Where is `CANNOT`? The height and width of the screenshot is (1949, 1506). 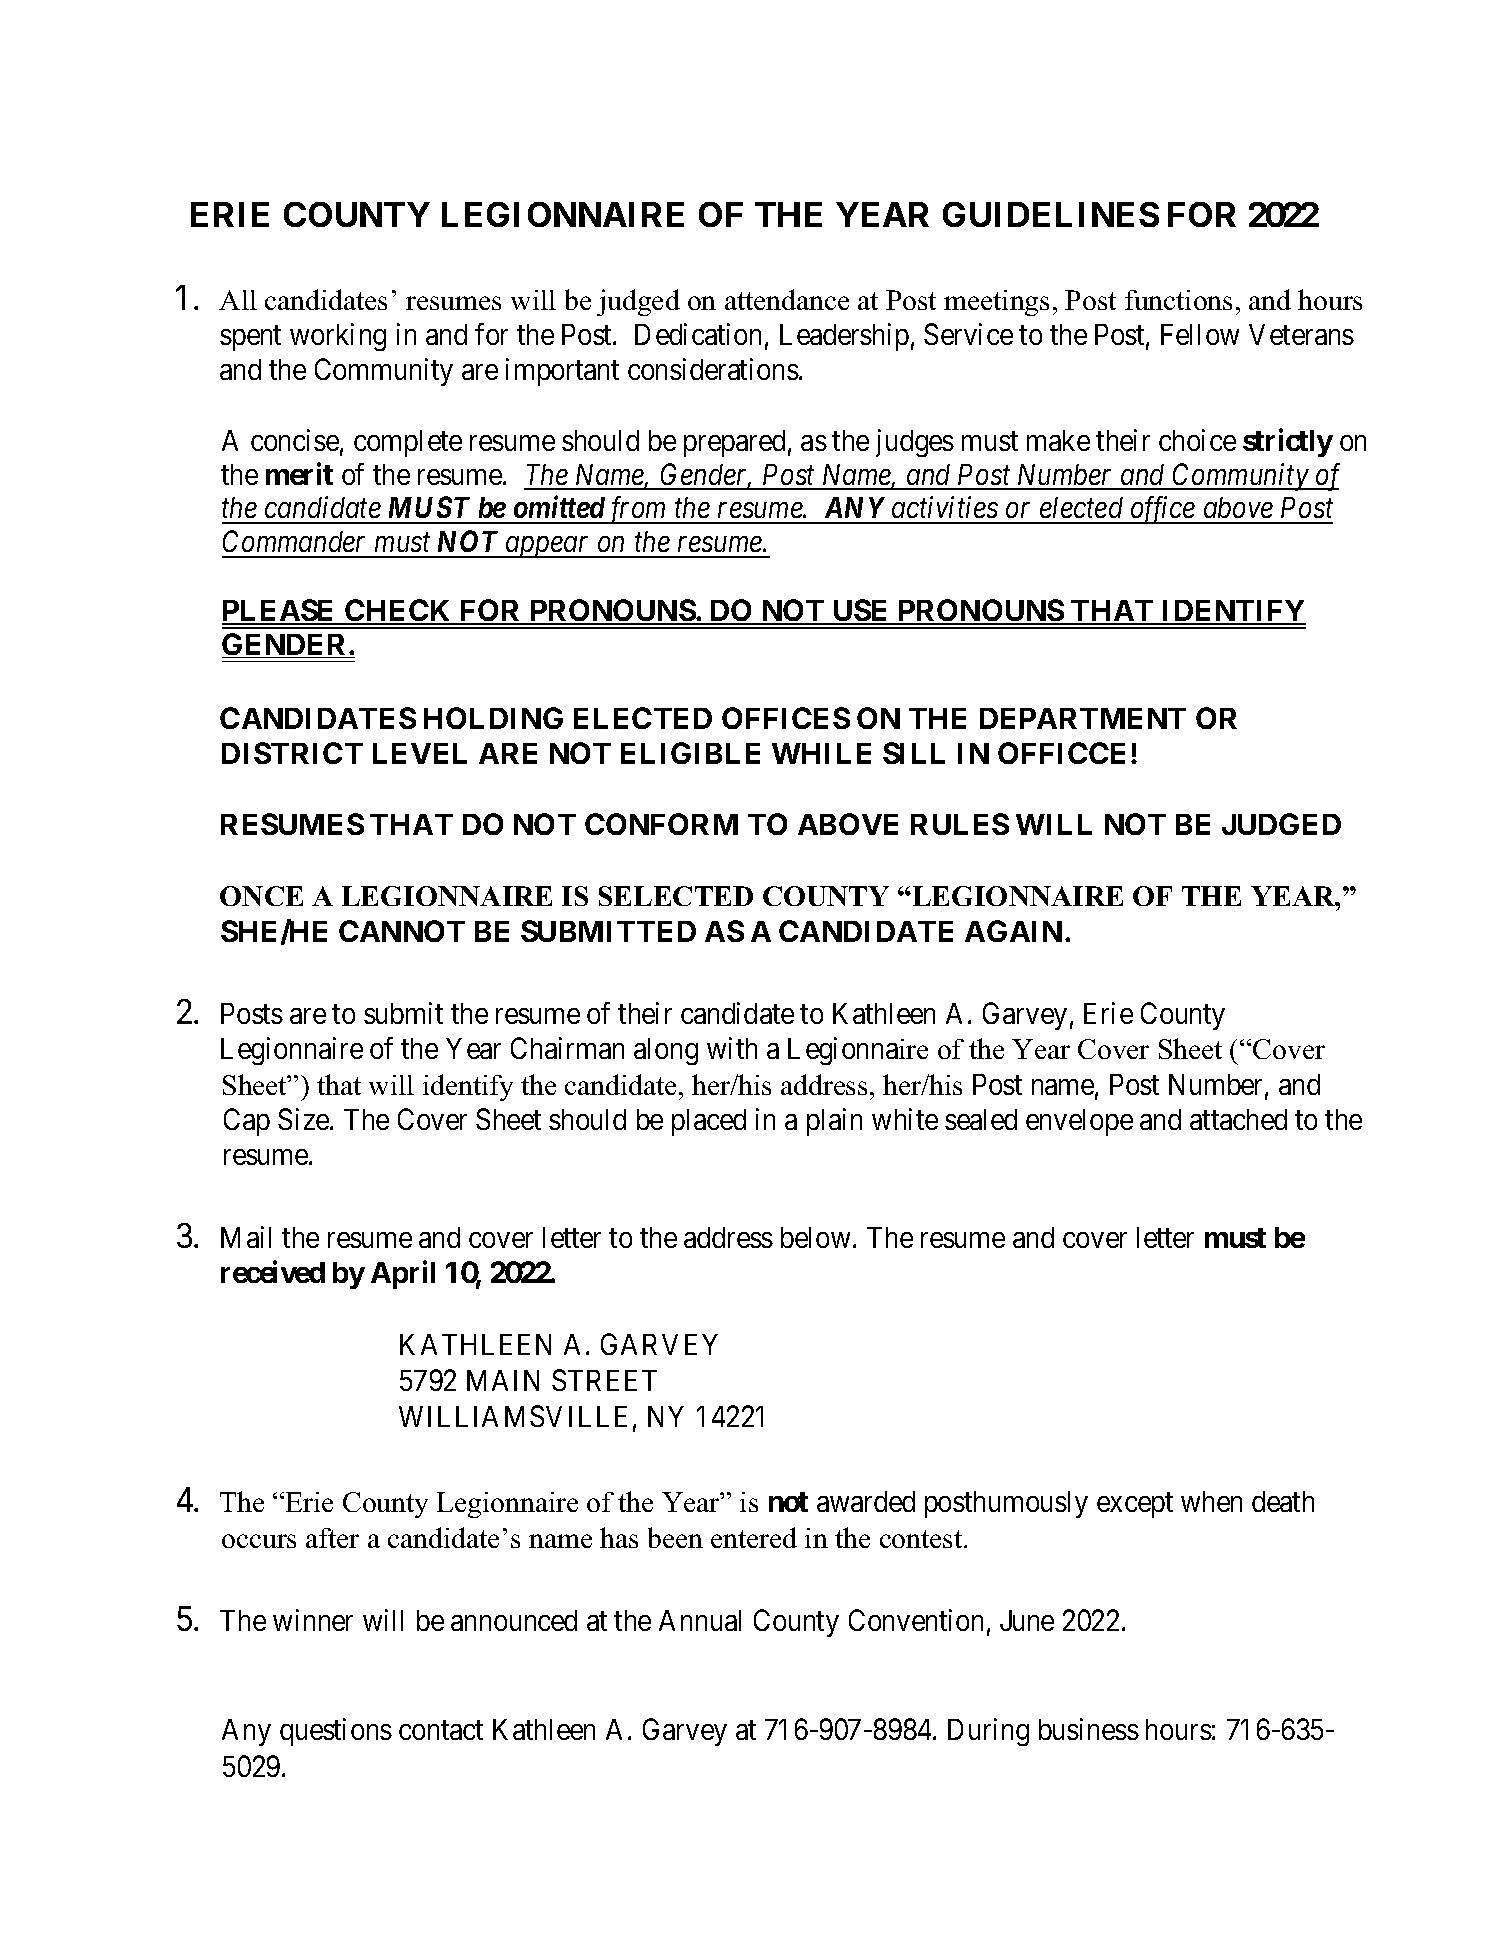 CANNOT is located at coordinates (402, 931).
